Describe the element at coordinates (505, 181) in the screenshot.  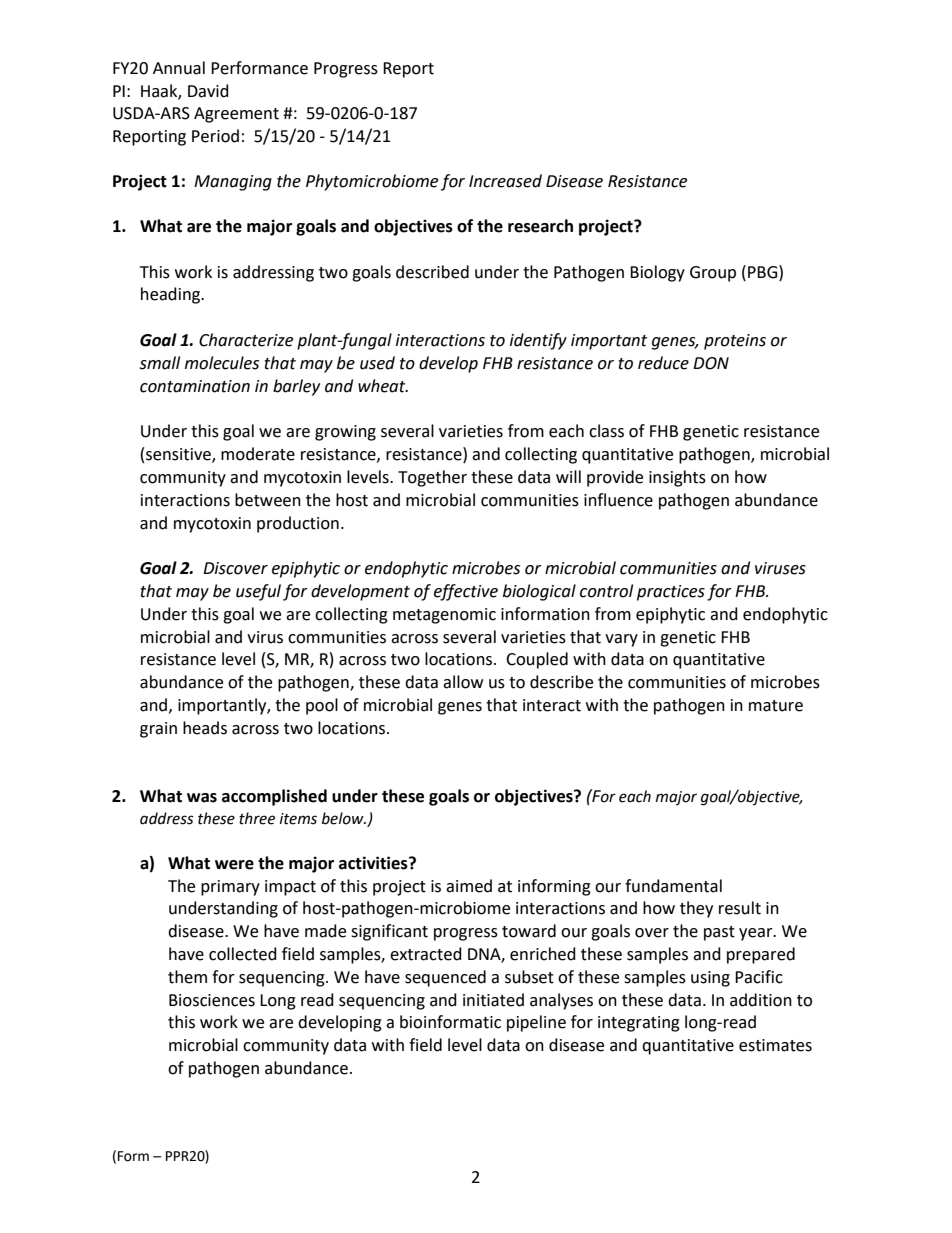
I see `Increased` at that location.
